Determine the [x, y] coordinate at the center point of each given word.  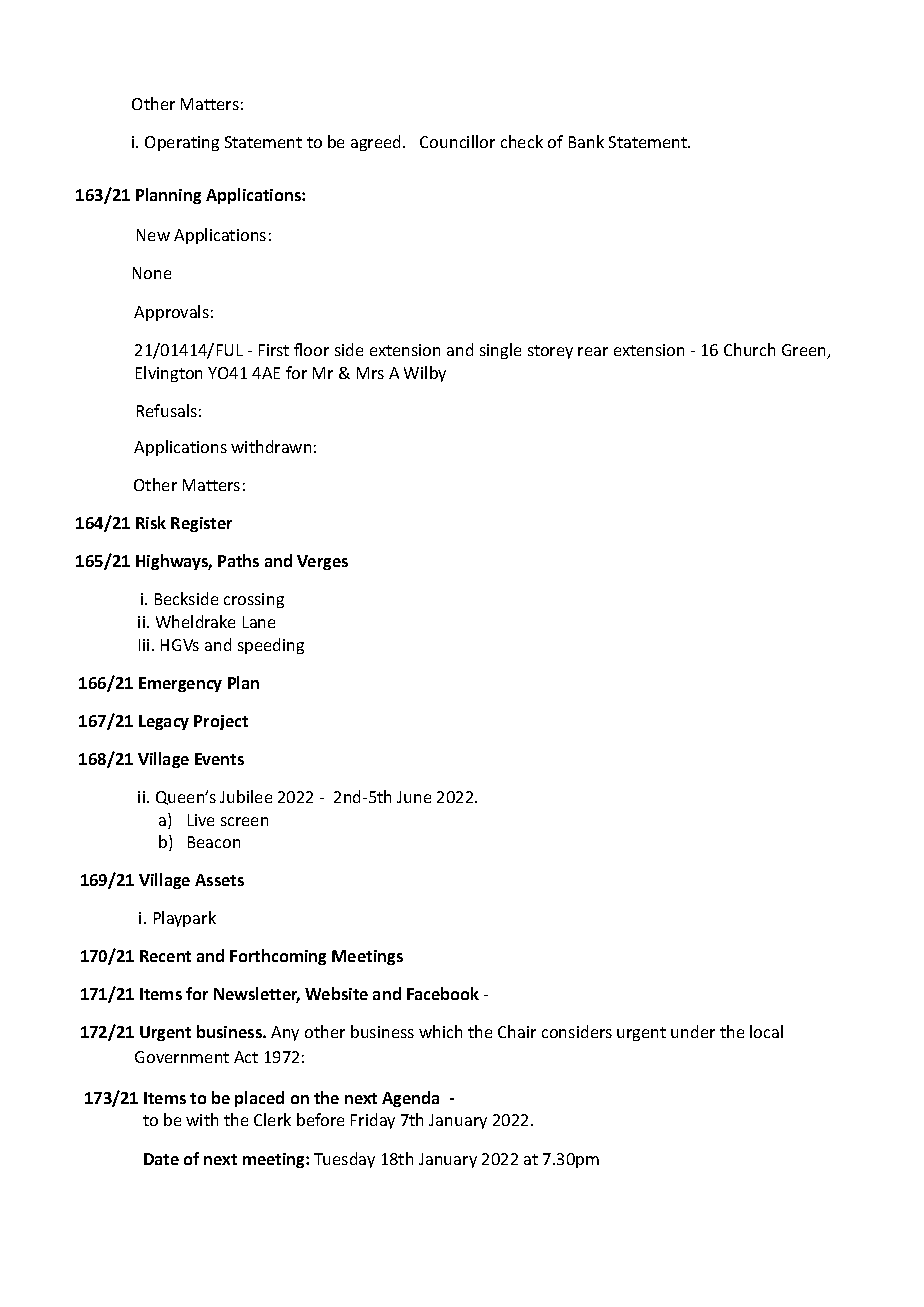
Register [201, 524]
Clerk [272, 1119]
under [693, 1031]
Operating [182, 143]
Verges [322, 562]
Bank [586, 141]
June [414, 797]
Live [201, 820]
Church [749, 349]
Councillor [457, 141]
